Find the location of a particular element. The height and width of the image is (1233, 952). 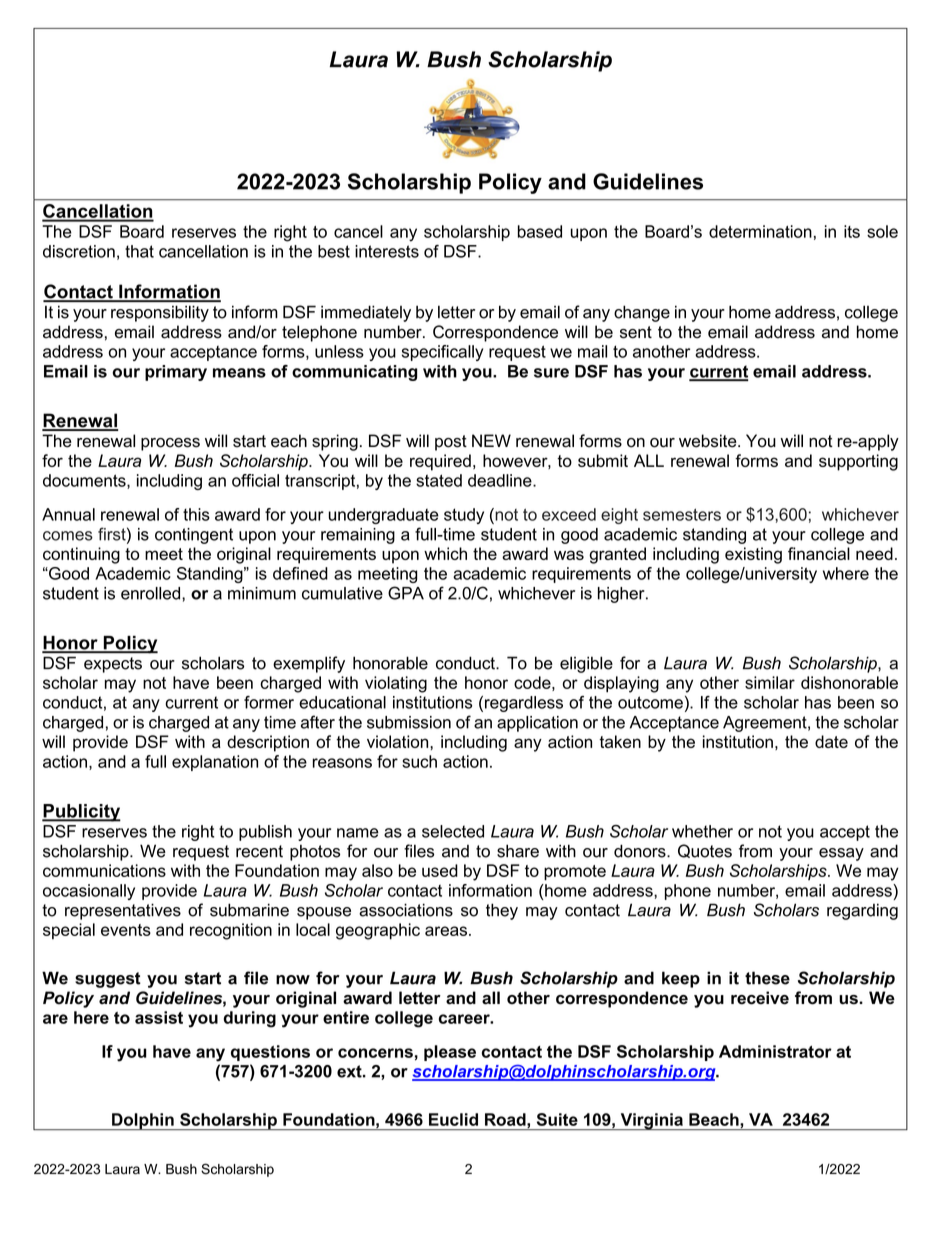

based is located at coordinates (540, 231).
